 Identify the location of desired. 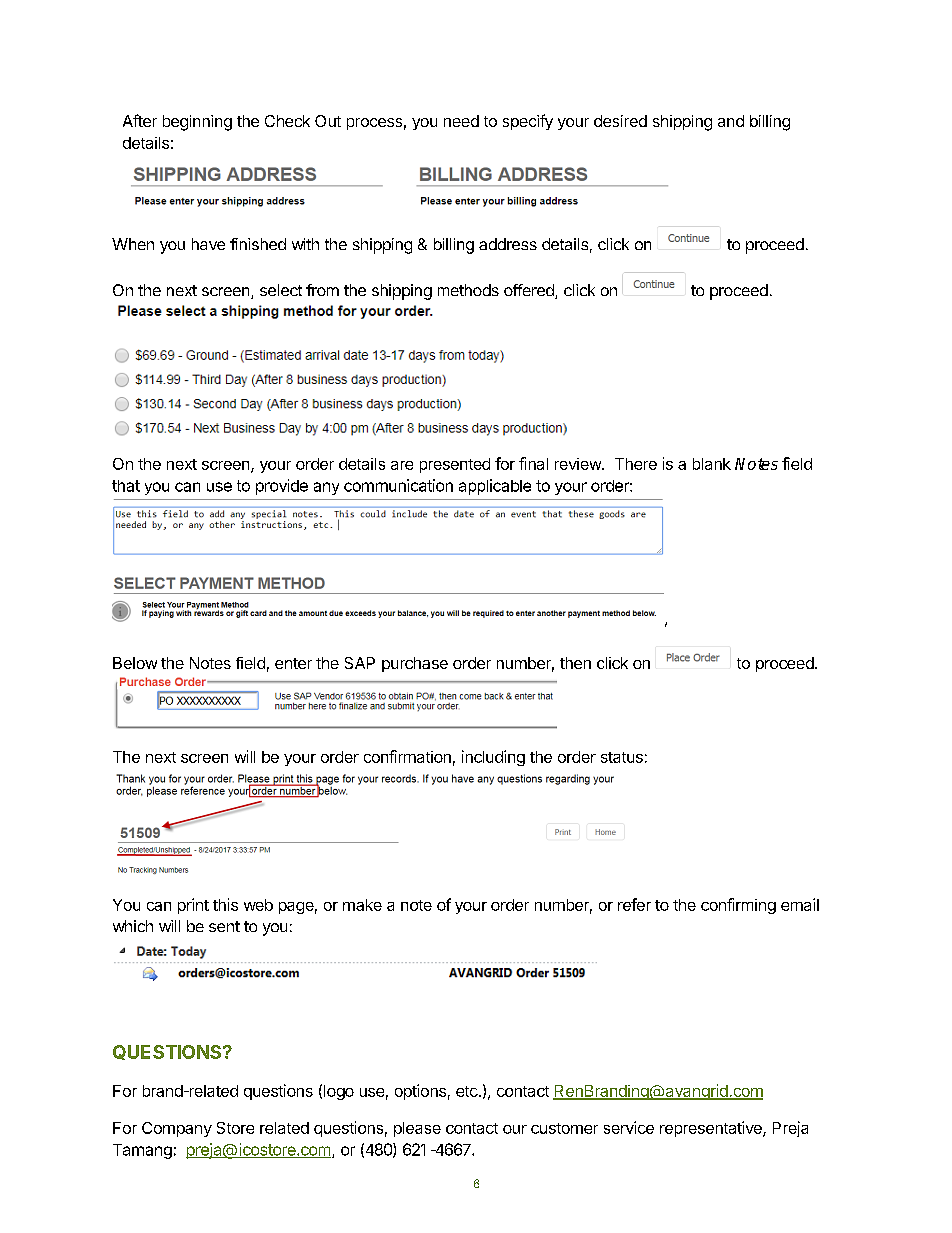
(620, 121).
